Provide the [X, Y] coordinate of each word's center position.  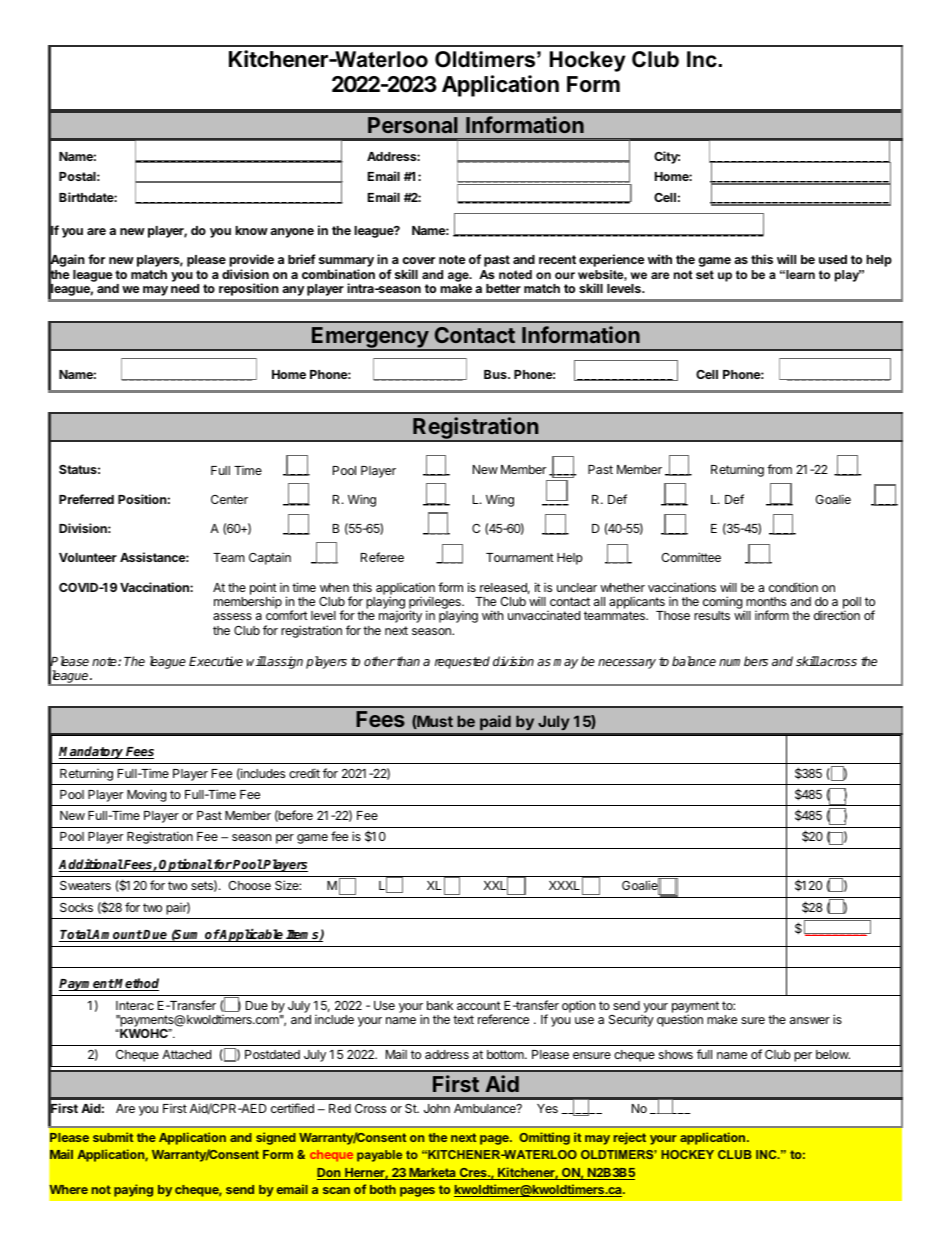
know [251, 230]
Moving [147, 795]
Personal [413, 125]
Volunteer [88, 557]
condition [793, 587]
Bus [496, 374]
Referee [382, 557]
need [185, 288]
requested [462, 662]
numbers [743, 661]
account [479, 1005]
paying [133, 1190]
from [779, 469]
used [833, 259]
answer [810, 1020]
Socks [76, 907]
